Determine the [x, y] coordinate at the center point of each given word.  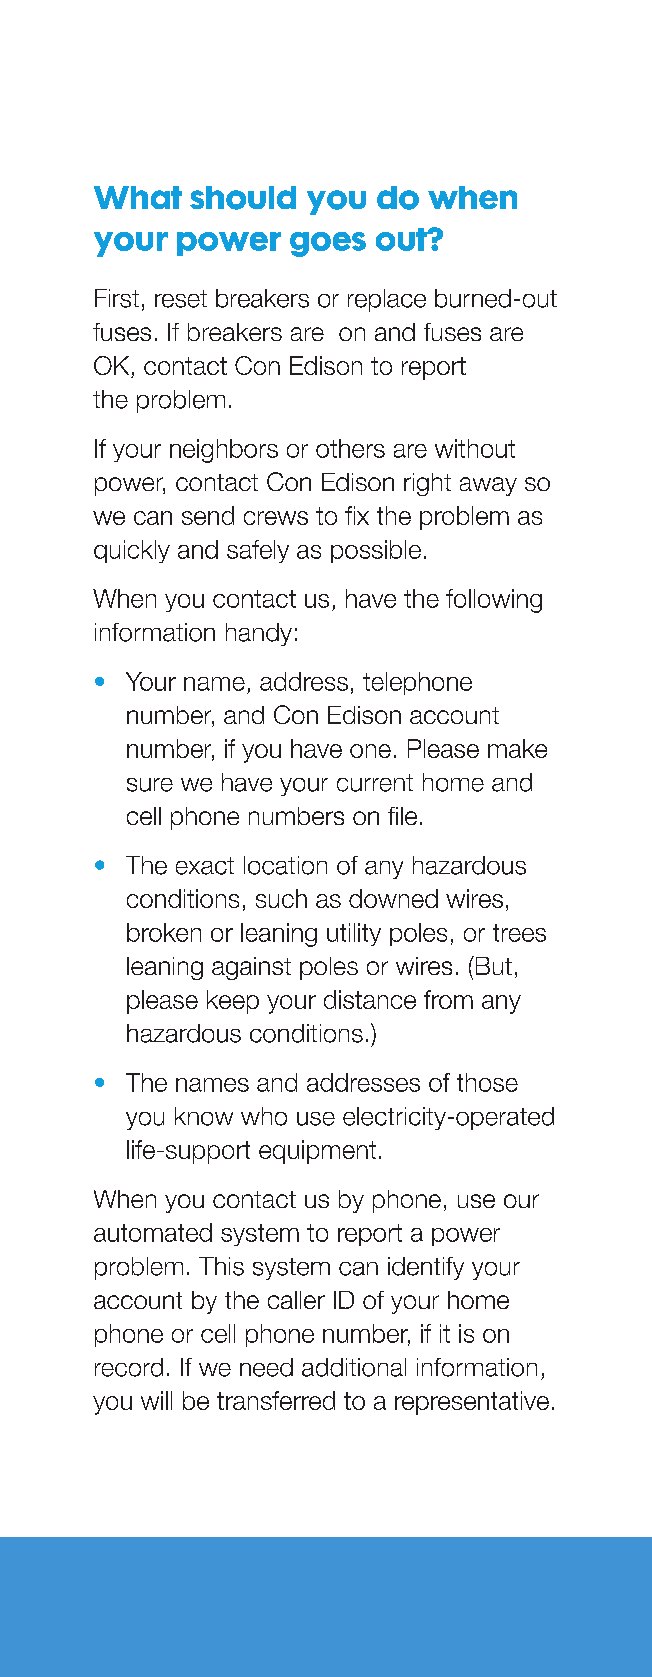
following [494, 601]
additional [354, 1367]
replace [387, 300]
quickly [132, 551]
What [138, 197]
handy [259, 634]
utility [354, 934]
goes [328, 244]
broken [164, 932]
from [448, 999]
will [156, 1400]
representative [472, 1403]
